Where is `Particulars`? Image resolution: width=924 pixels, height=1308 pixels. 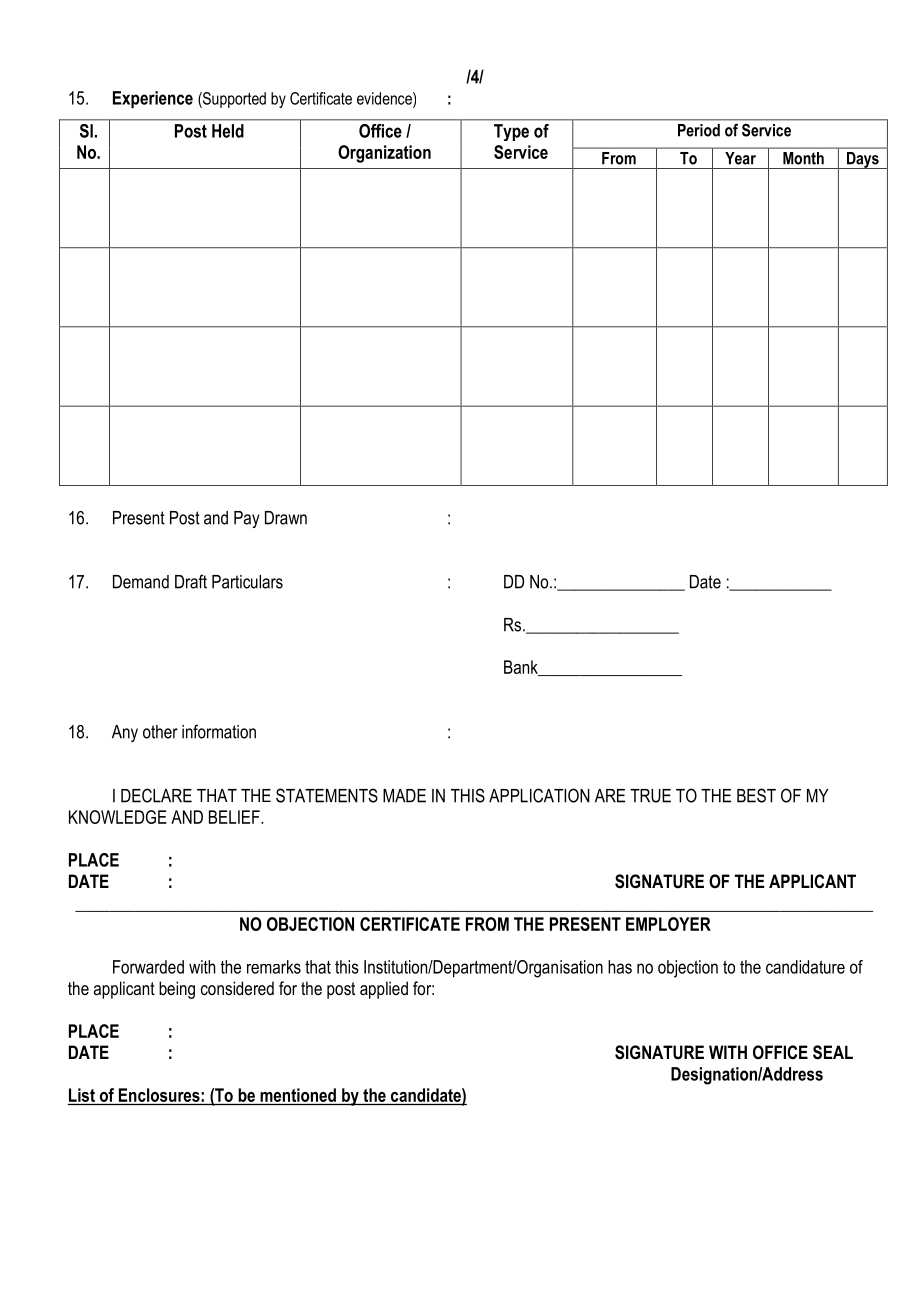
Particulars is located at coordinates (247, 582).
